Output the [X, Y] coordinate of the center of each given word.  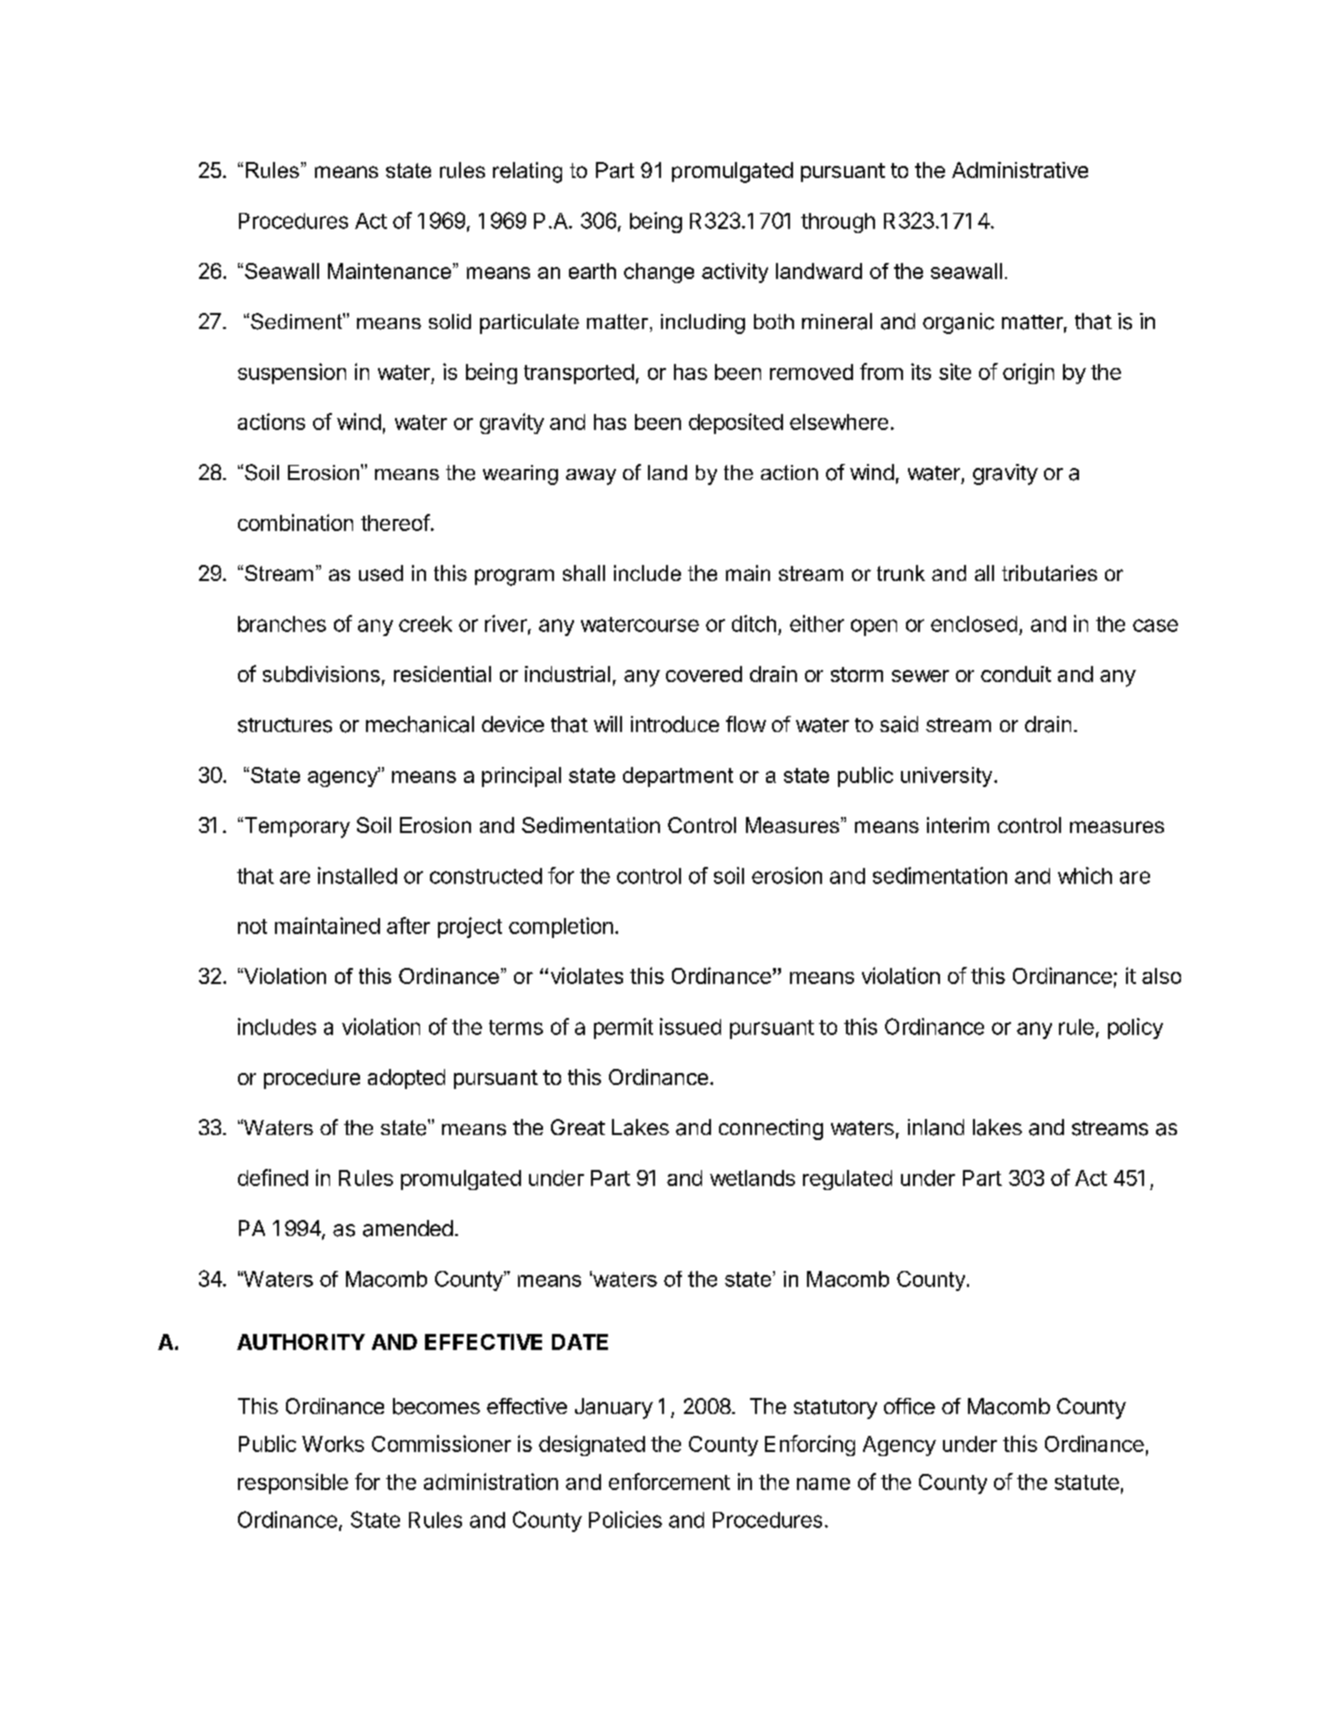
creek [425, 624]
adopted [406, 1079]
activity [735, 273]
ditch [754, 623]
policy [1135, 1028]
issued [690, 1026]
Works [333, 1444]
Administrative [1020, 170]
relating [527, 172]
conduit [1016, 674]
